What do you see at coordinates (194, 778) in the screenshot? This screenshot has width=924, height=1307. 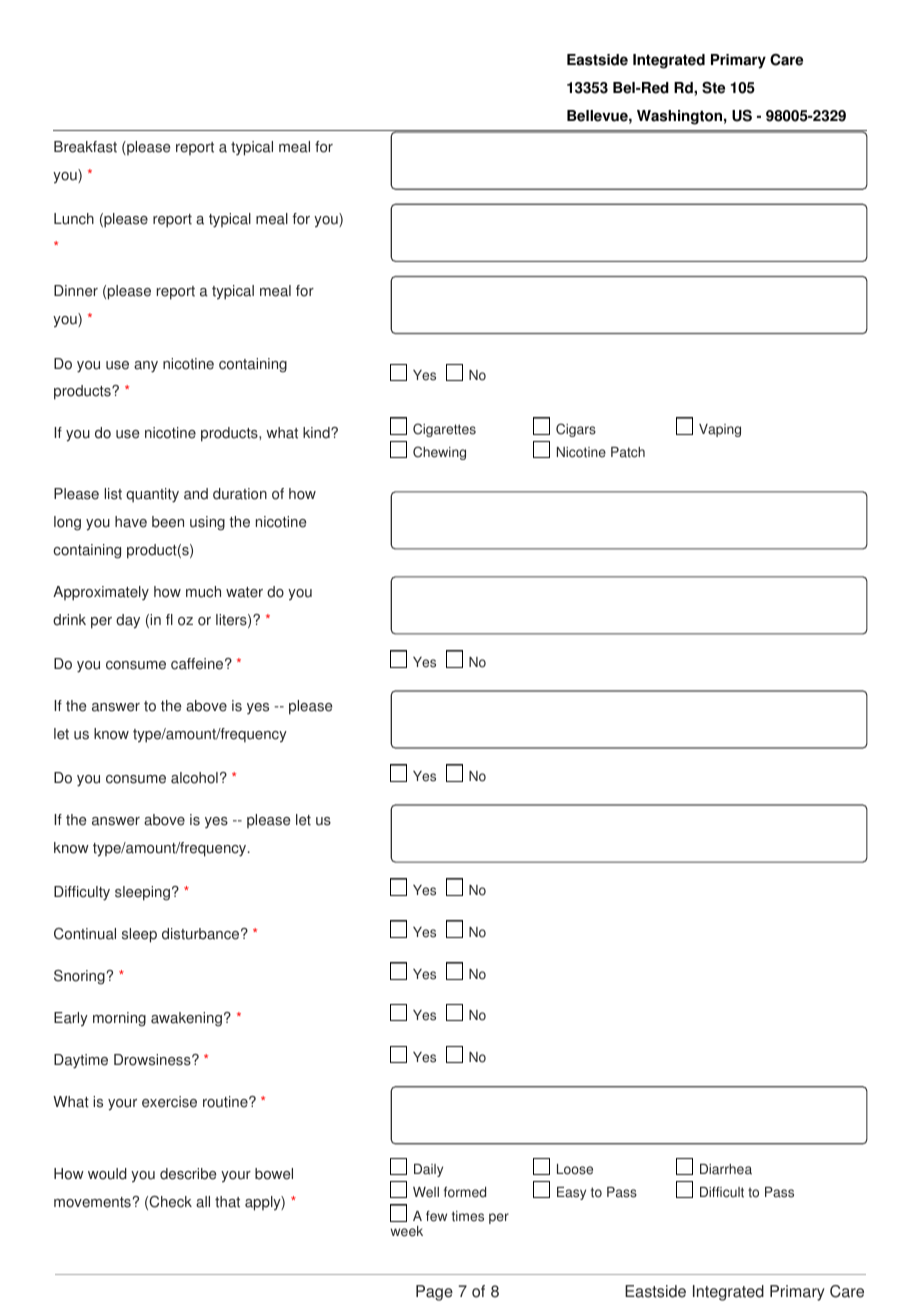 I see `alcohol` at bounding box center [194, 778].
